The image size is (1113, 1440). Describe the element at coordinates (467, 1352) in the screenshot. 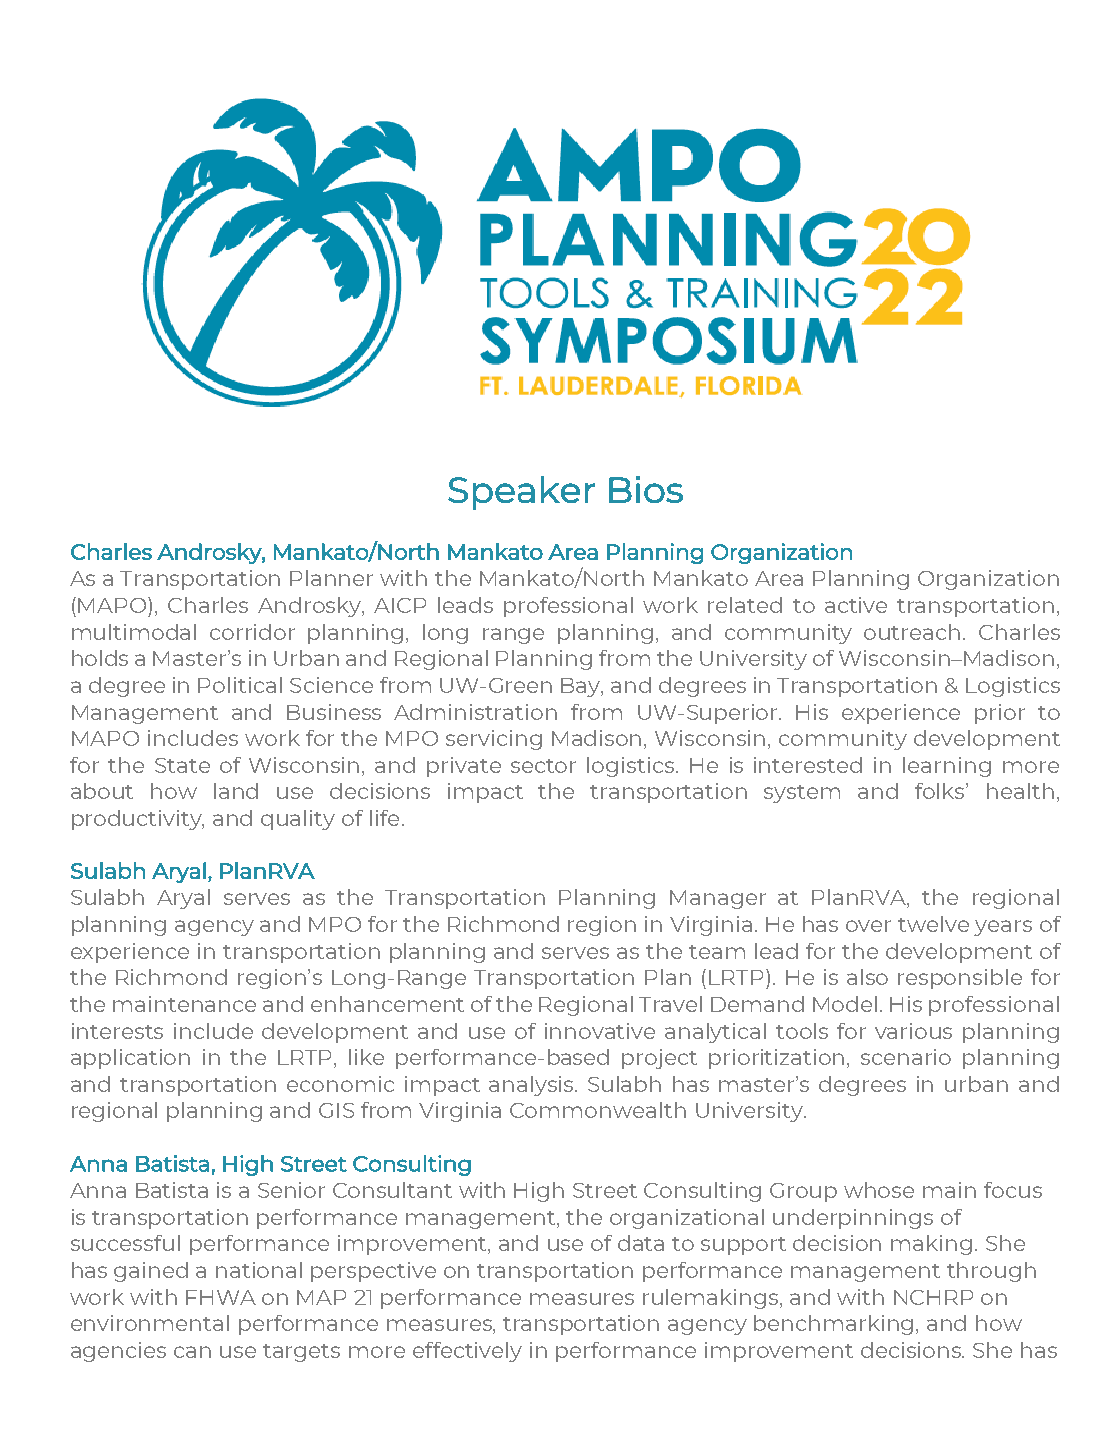

I see `effectively` at that location.
